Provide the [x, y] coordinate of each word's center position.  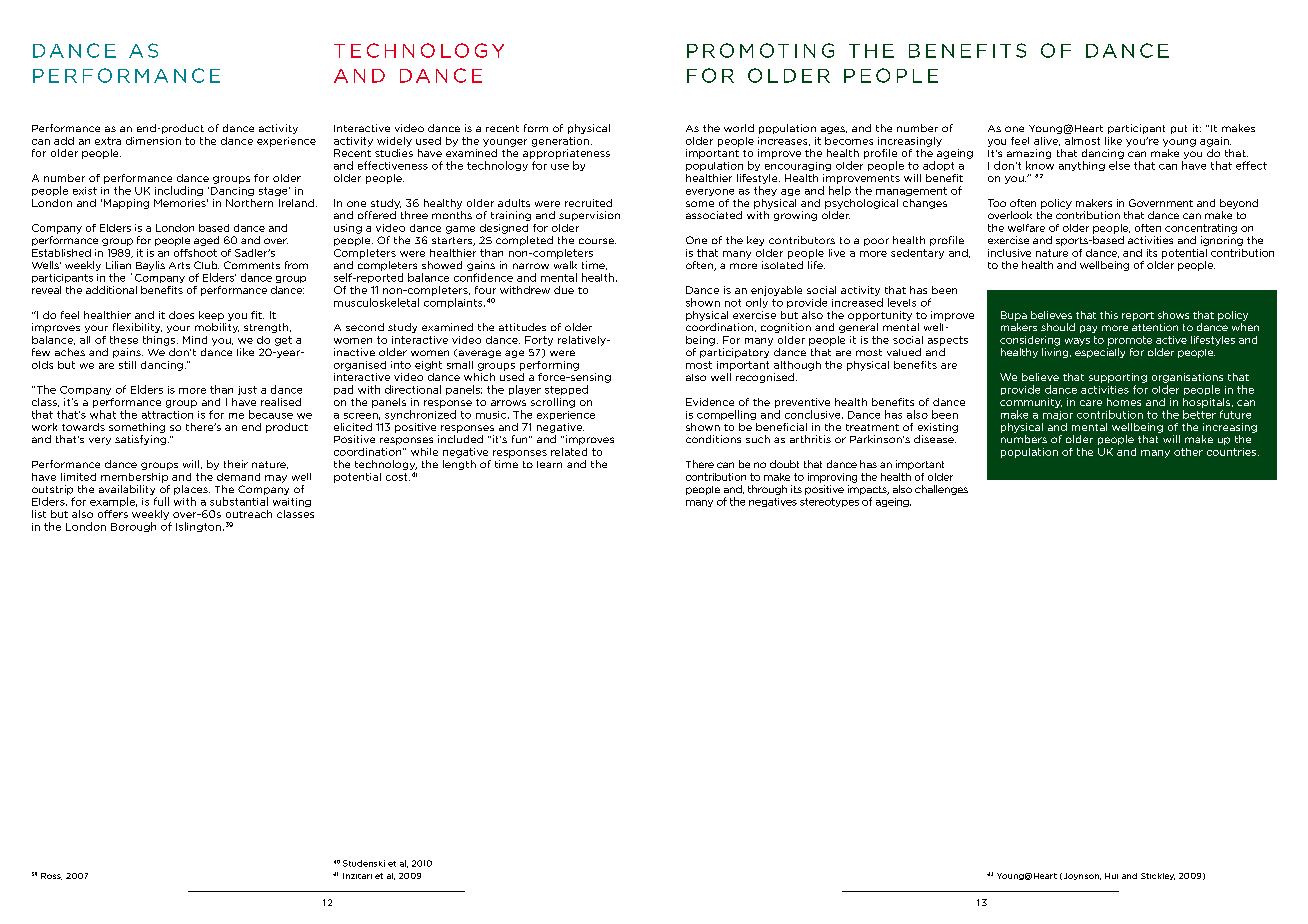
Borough [133, 527]
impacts [868, 490]
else [1119, 165]
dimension [153, 141]
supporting [1118, 378]
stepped [566, 390]
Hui [1111, 876]
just [247, 390]
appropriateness [566, 154]
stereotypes [829, 502]
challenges [941, 490]
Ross [51, 876]
